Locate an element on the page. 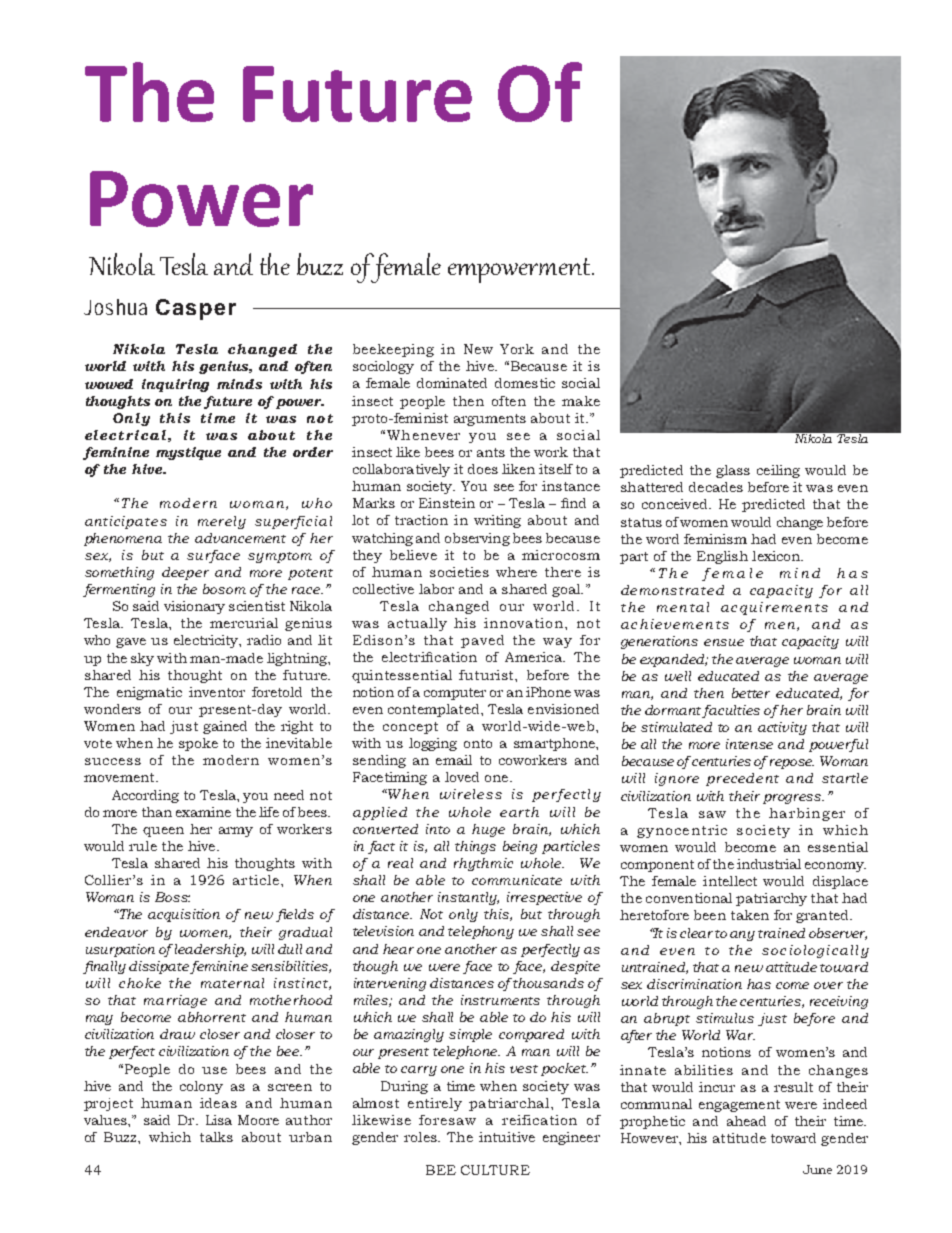 The height and width of the page is (1233, 952). make is located at coordinates (581, 401).
